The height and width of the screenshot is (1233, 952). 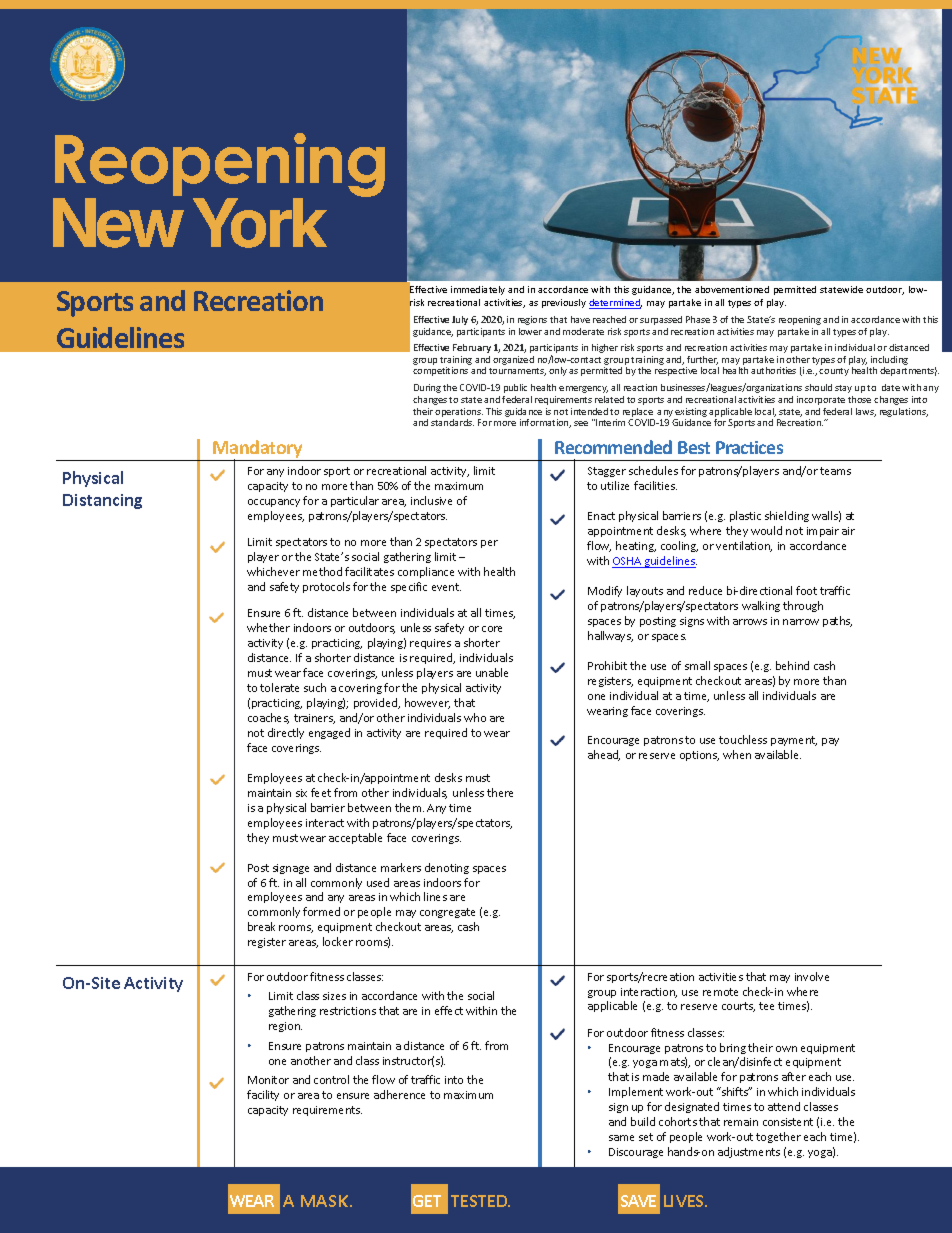 What do you see at coordinates (835, 471) in the screenshot?
I see `teams` at bounding box center [835, 471].
